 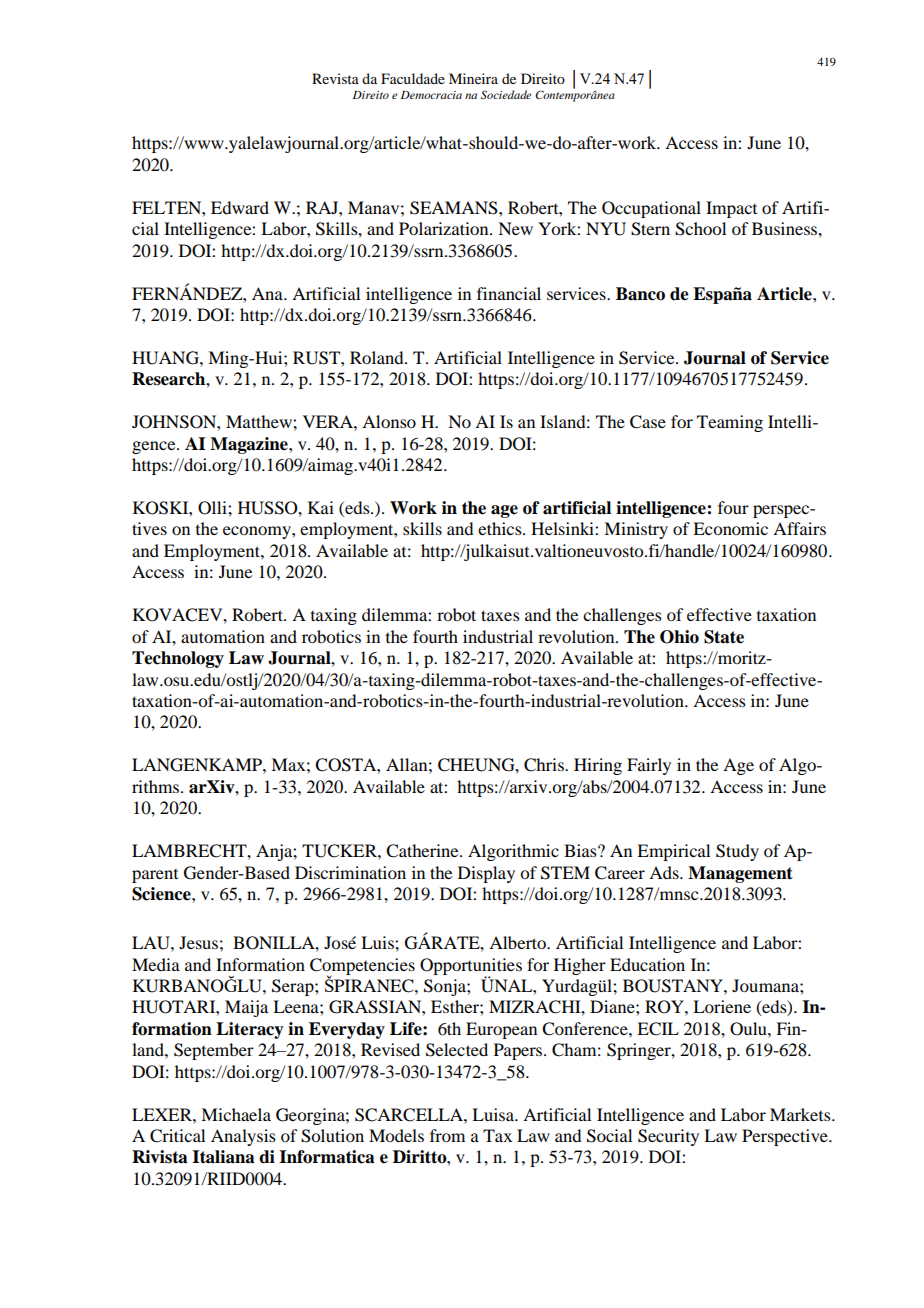 What do you see at coordinates (447, 1135) in the screenshot?
I see `from` at bounding box center [447, 1135].
